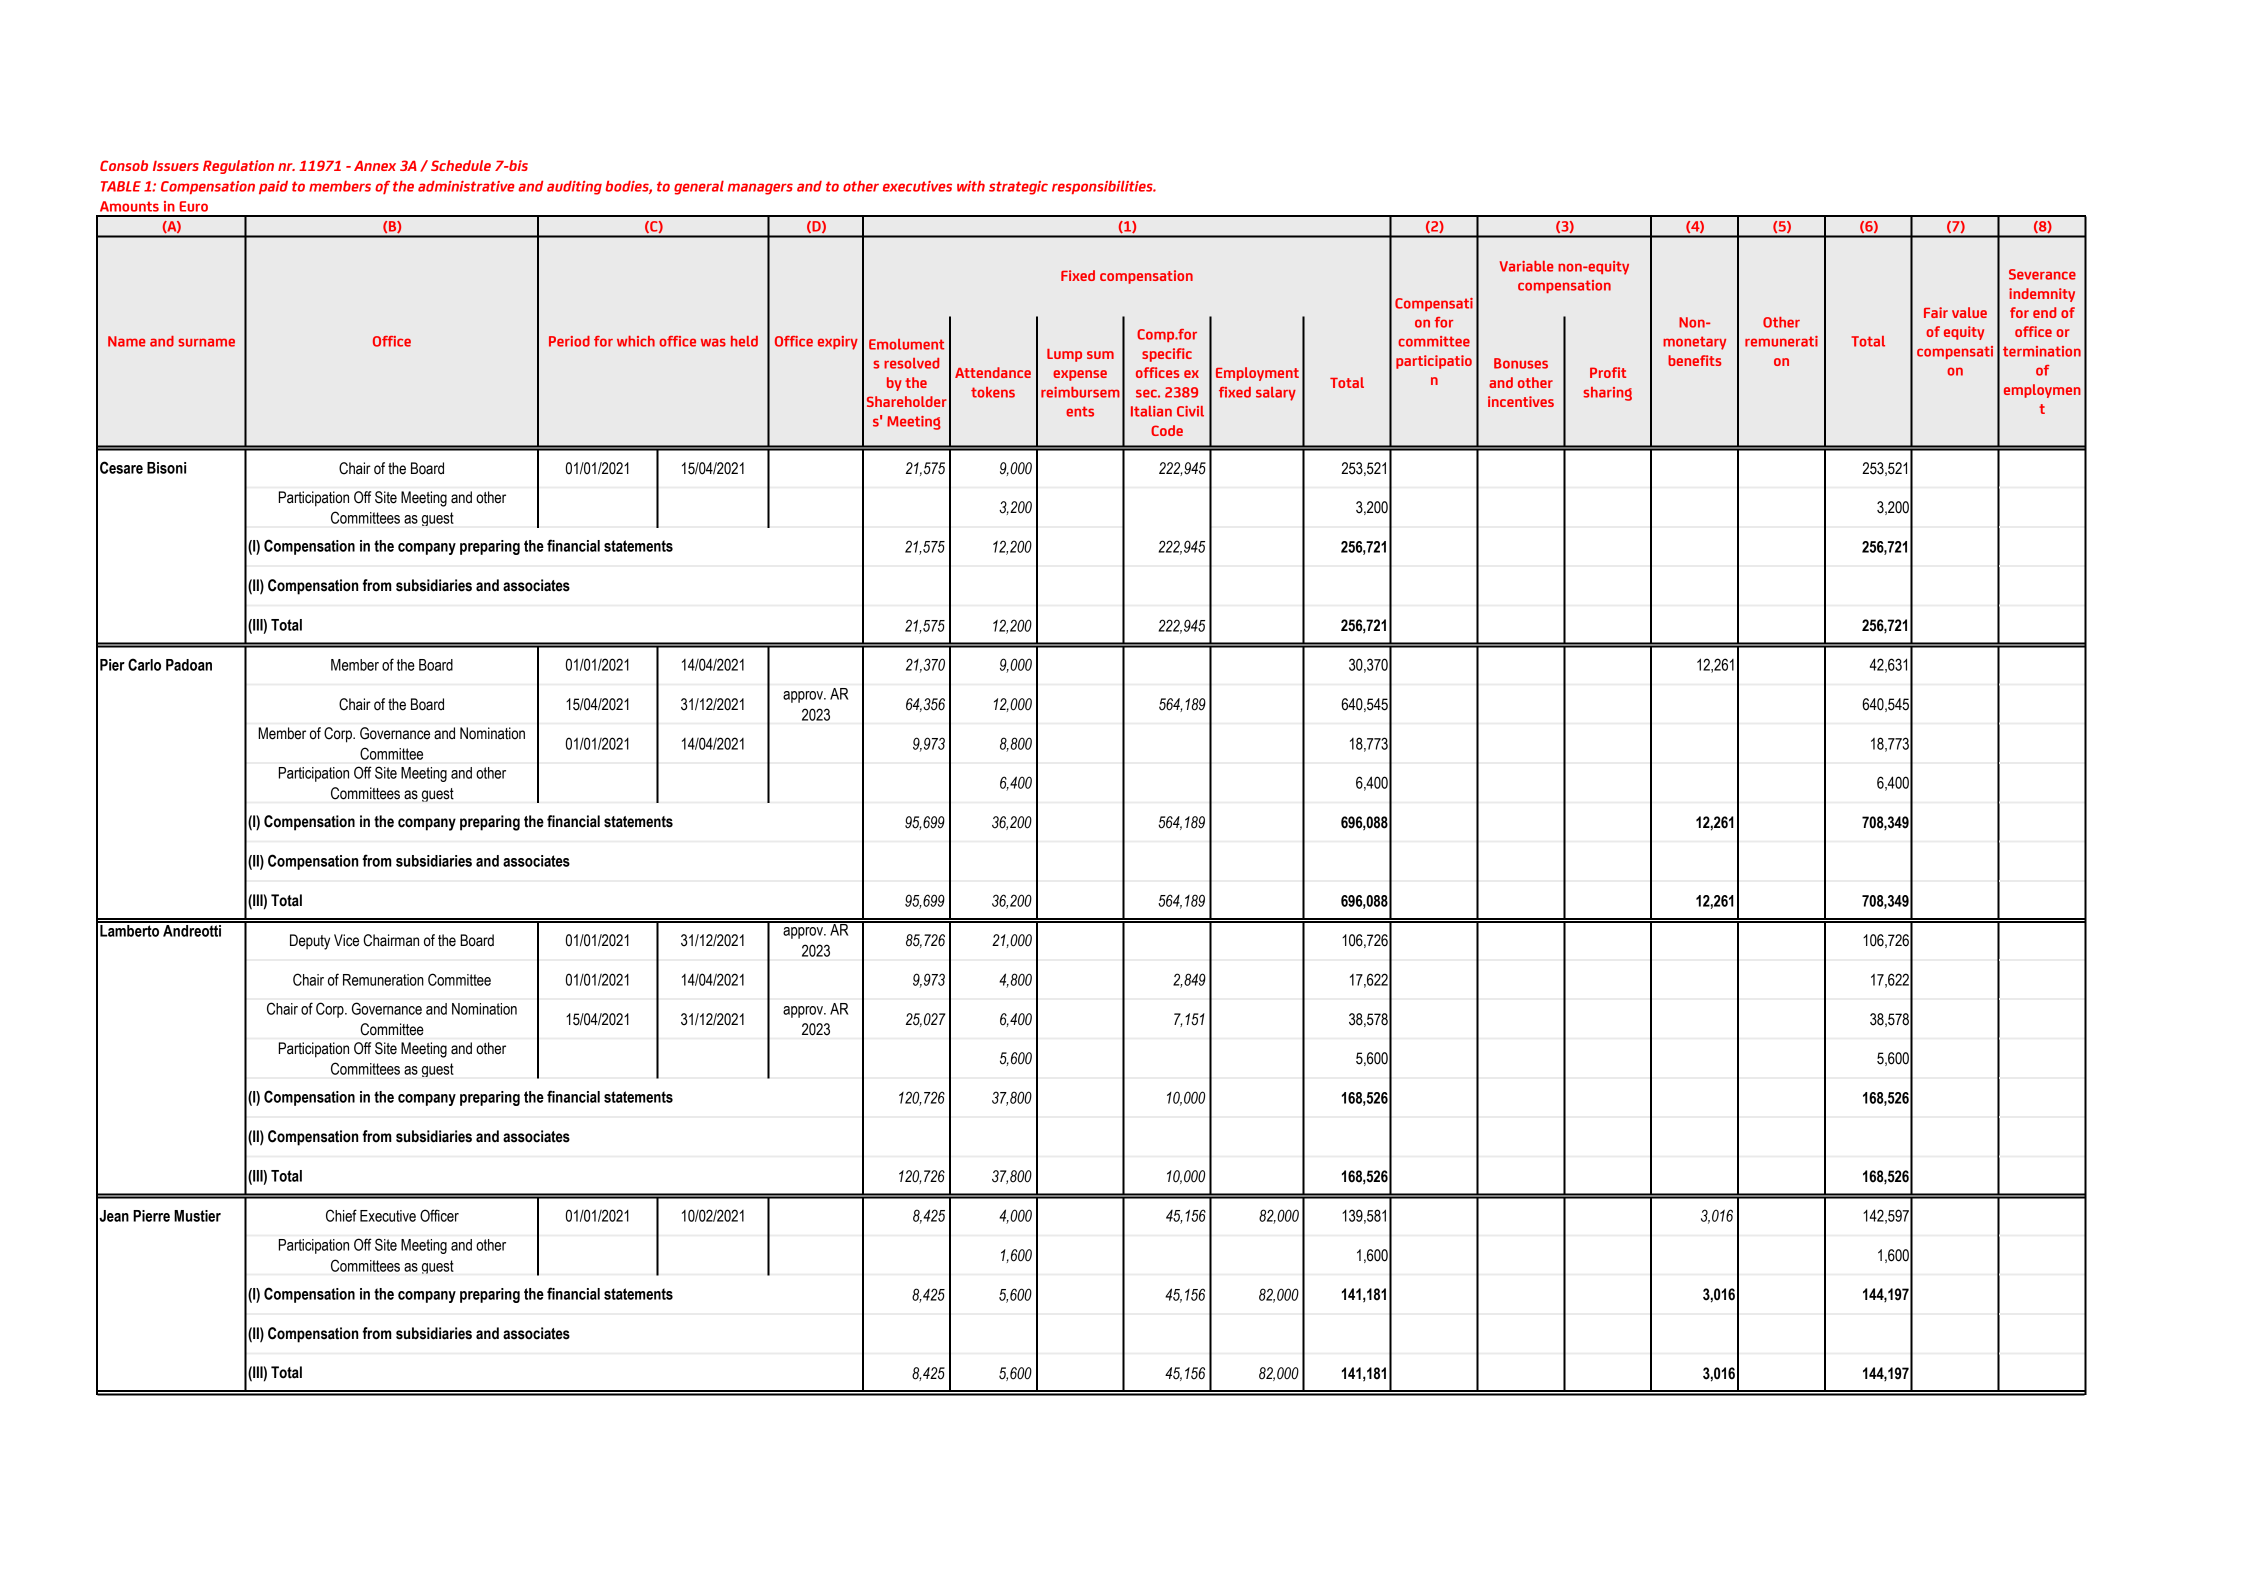 The height and width of the page is (1587, 2245). I want to click on Code, so click(1167, 430).
